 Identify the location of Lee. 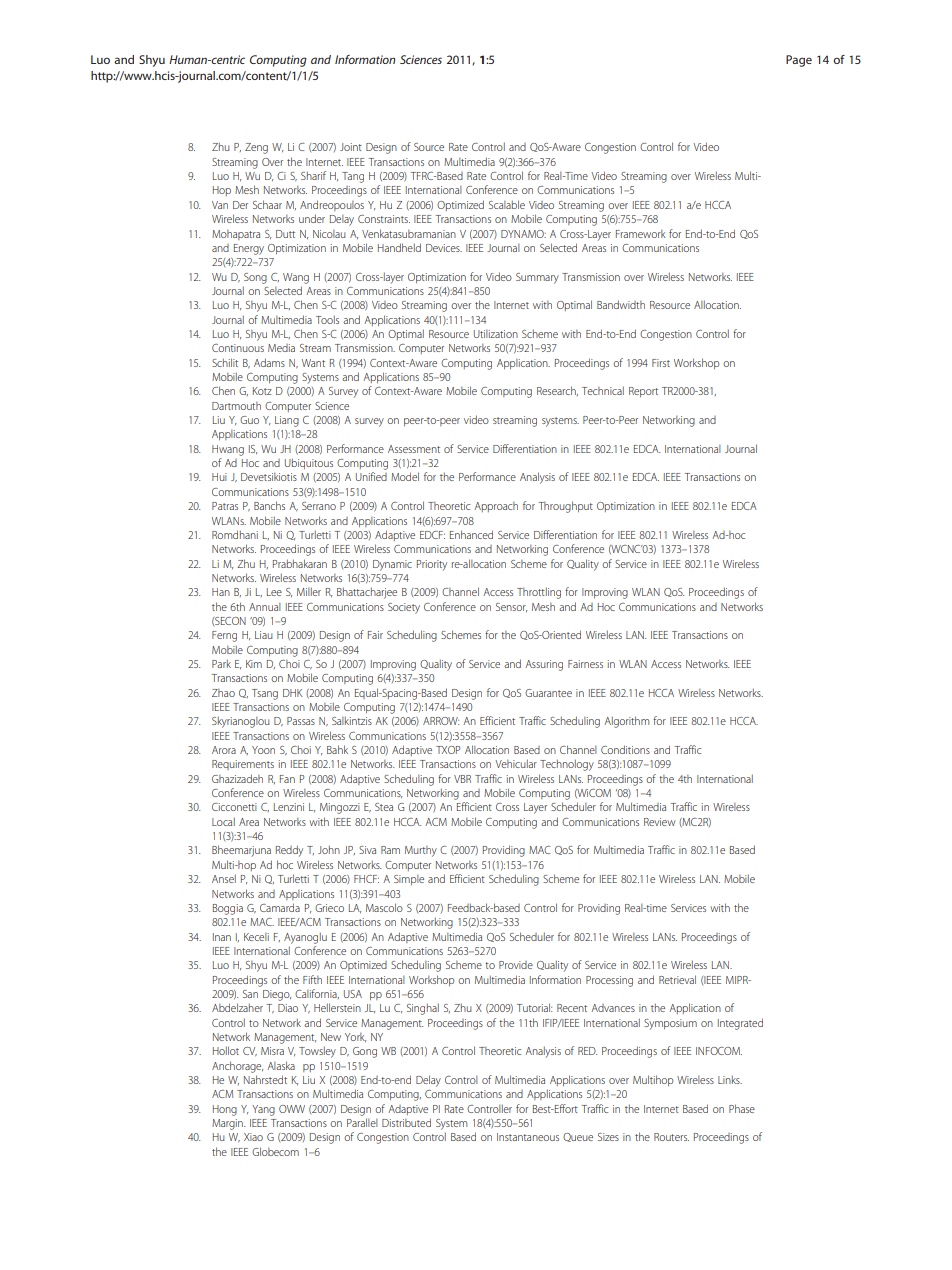
(274, 592).
